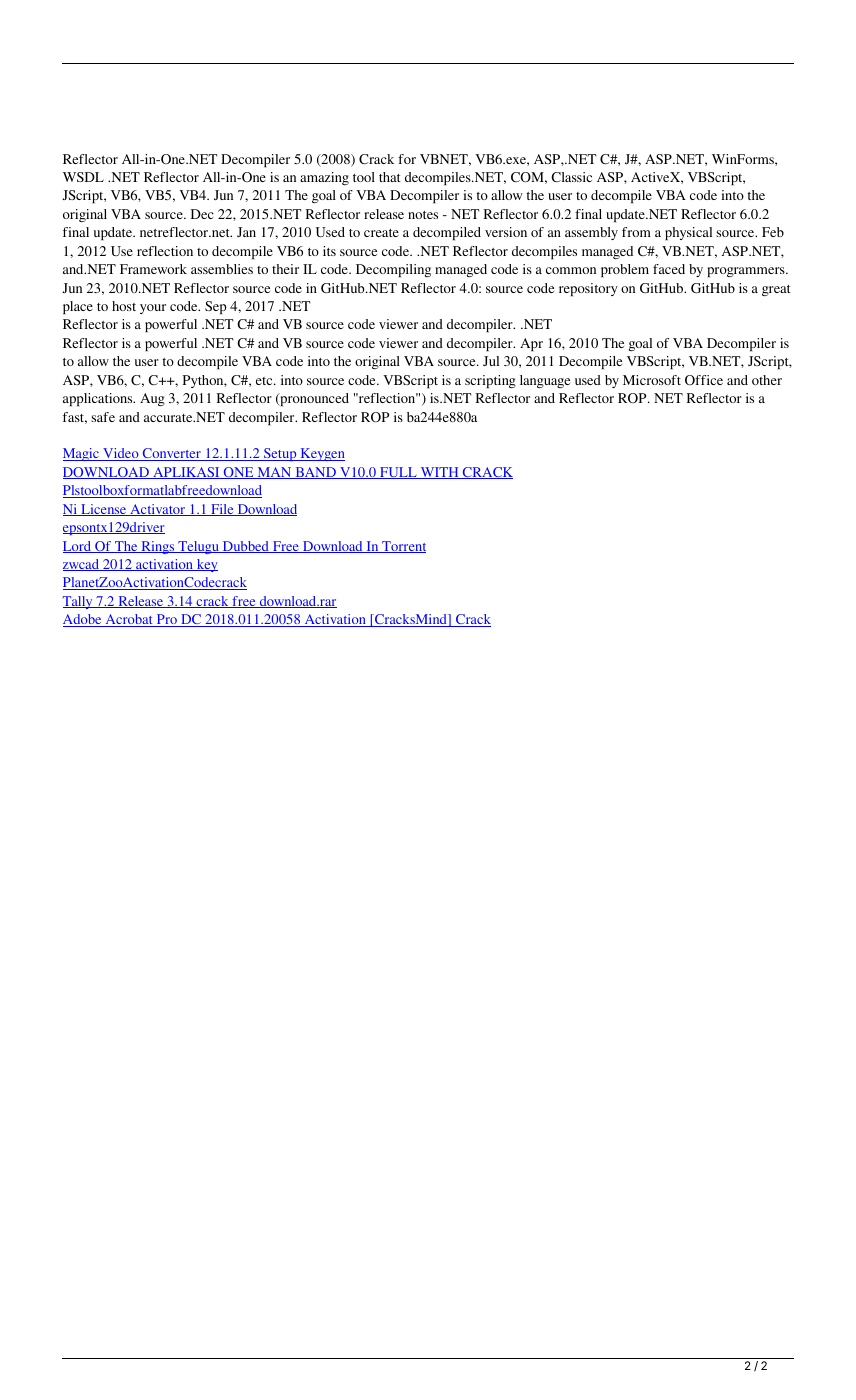 This screenshot has height=1400, width=856. What do you see at coordinates (152, 399) in the screenshot?
I see `Aug` at bounding box center [152, 399].
